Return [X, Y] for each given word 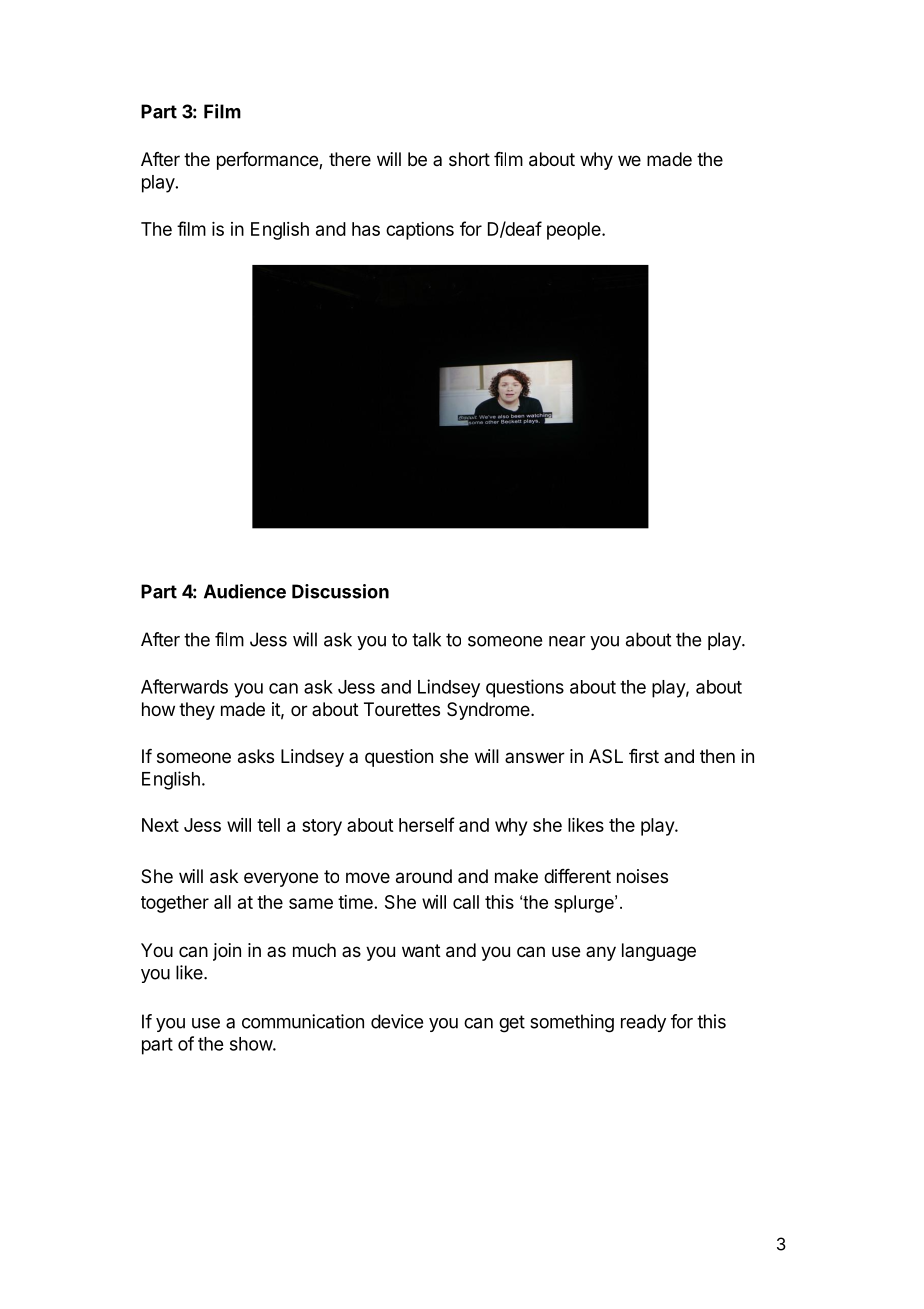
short [469, 159]
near [567, 641]
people [575, 231]
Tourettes [402, 709]
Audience [245, 591]
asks [256, 756]
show [252, 1044]
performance [268, 161]
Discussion [340, 591]
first [644, 756]
